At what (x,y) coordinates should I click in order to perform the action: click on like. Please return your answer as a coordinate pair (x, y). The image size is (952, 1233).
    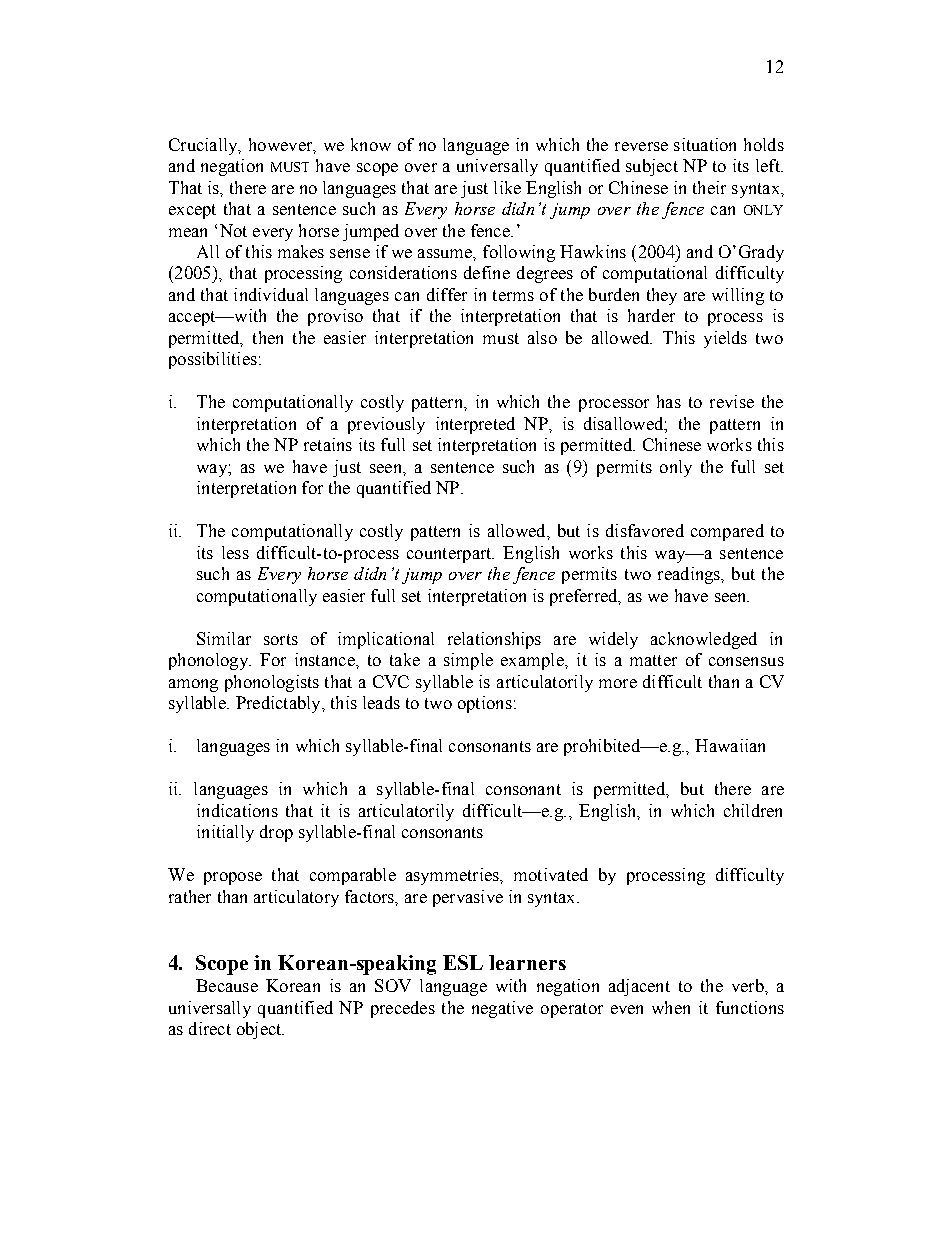
    Looking at the image, I should click on (507, 187).
